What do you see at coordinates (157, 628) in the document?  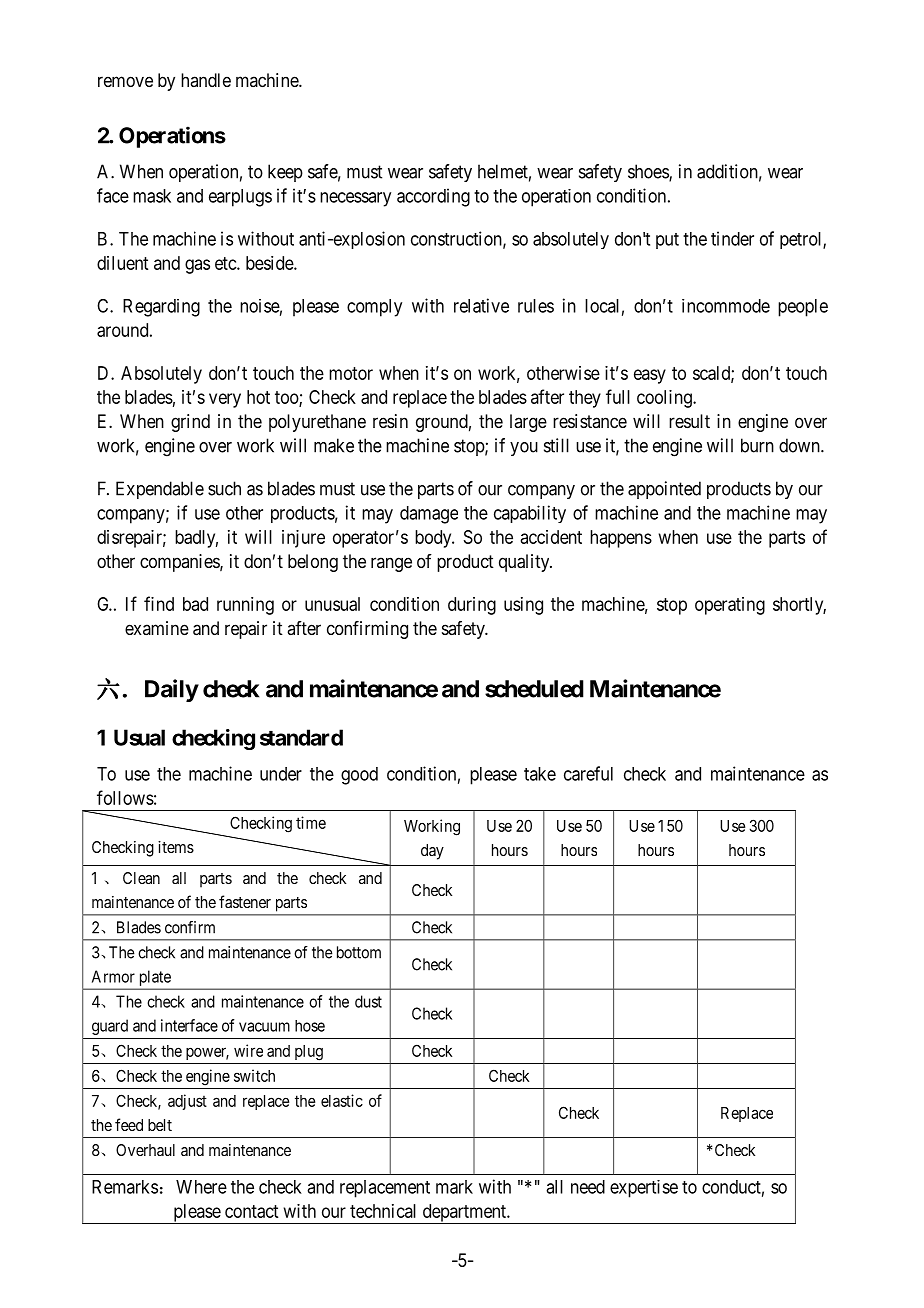 I see `examine` at bounding box center [157, 628].
